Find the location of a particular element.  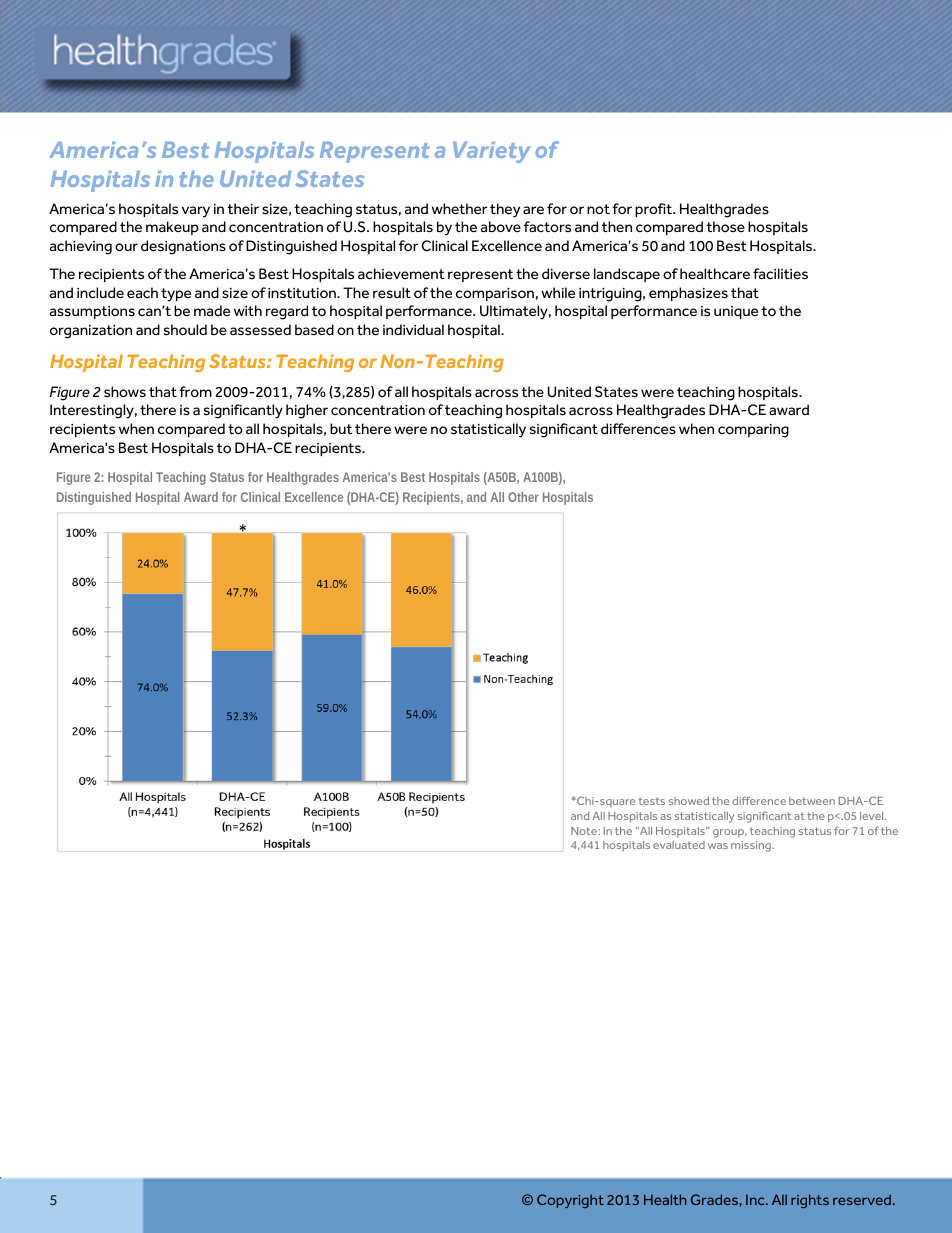

Copyright is located at coordinates (570, 1201).
